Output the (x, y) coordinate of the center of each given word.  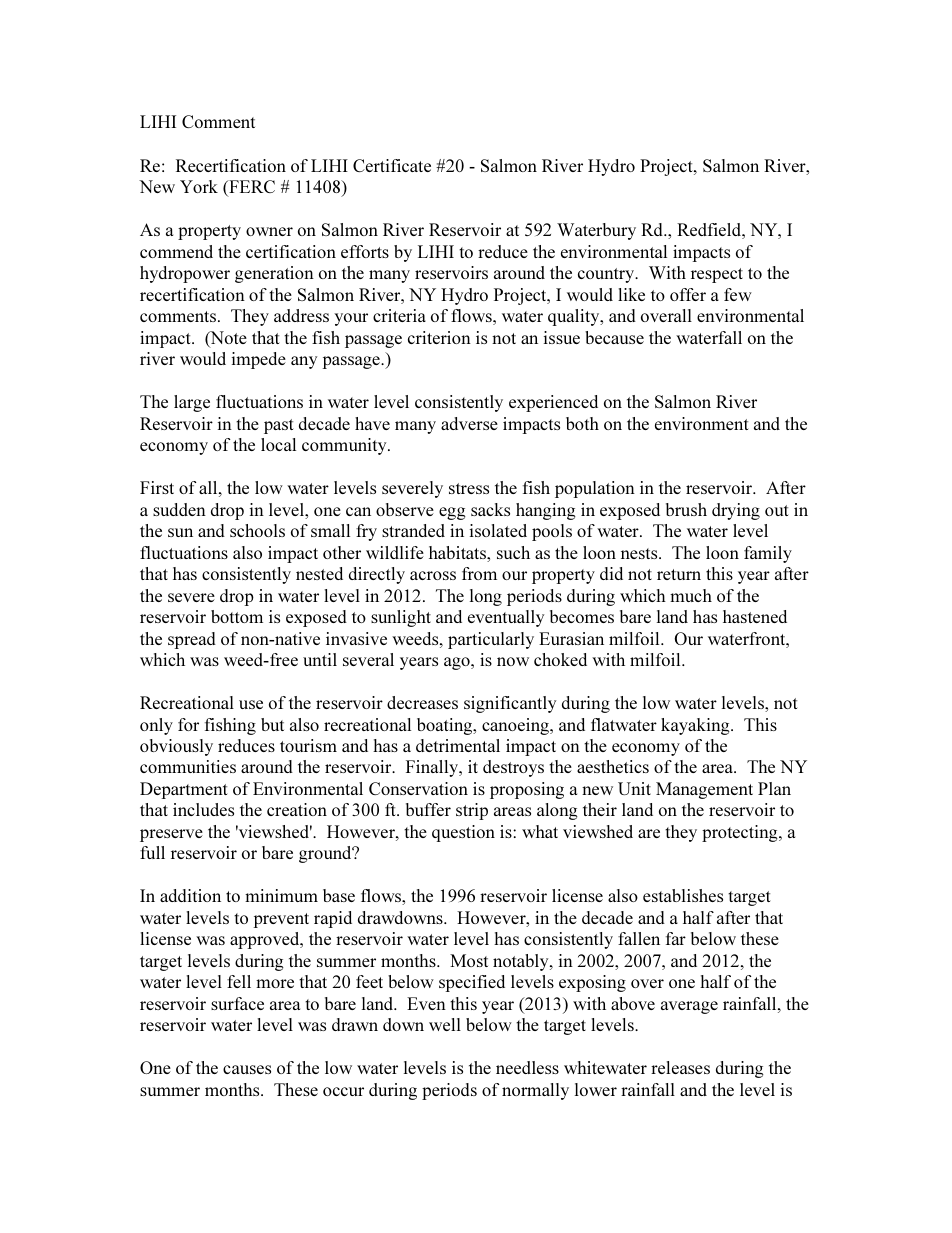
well (445, 1024)
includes (203, 809)
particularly (491, 640)
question (463, 833)
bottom (237, 616)
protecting (741, 833)
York (199, 186)
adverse (469, 423)
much (691, 595)
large (192, 403)
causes (247, 1069)
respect (717, 275)
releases (680, 1067)
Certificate (392, 165)
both (582, 423)
